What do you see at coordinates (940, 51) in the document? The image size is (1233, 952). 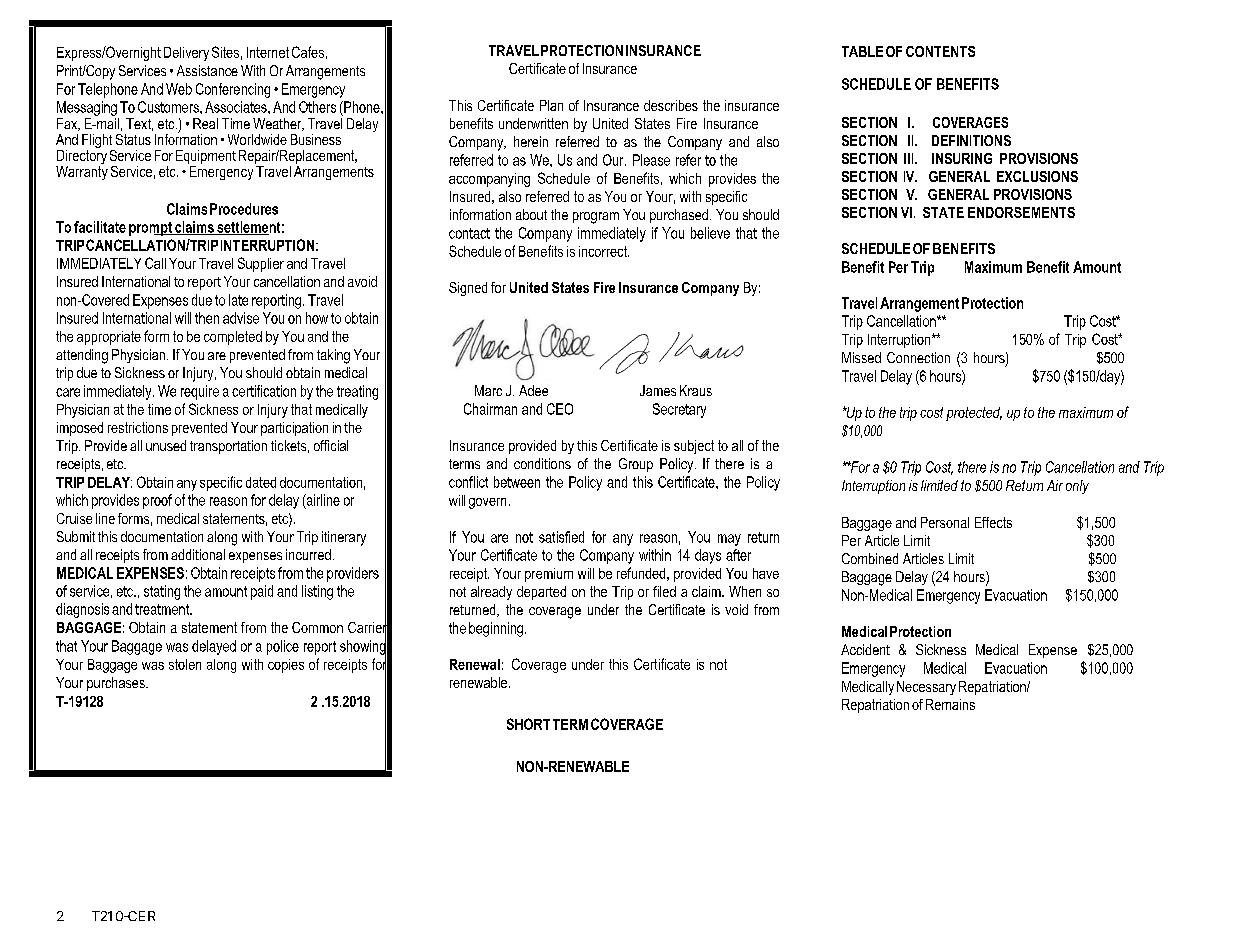 I see `CONTENTS` at bounding box center [940, 51].
